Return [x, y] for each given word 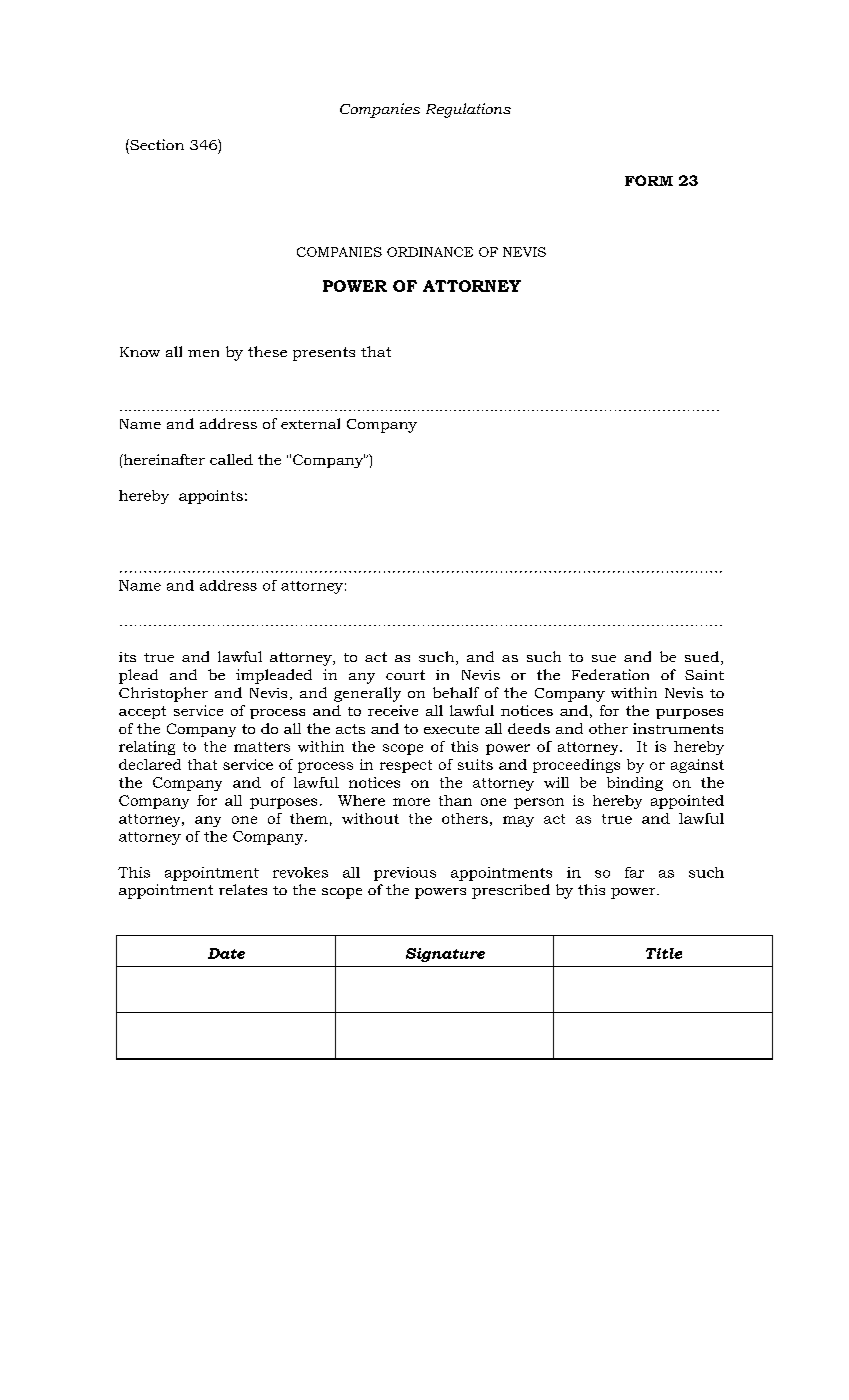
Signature [445, 955]
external [310, 423]
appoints [211, 497]
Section [156, 144]
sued [702, 656]
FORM [649, 180]
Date [226, 953]
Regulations [468, 110]
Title [664, 953]
